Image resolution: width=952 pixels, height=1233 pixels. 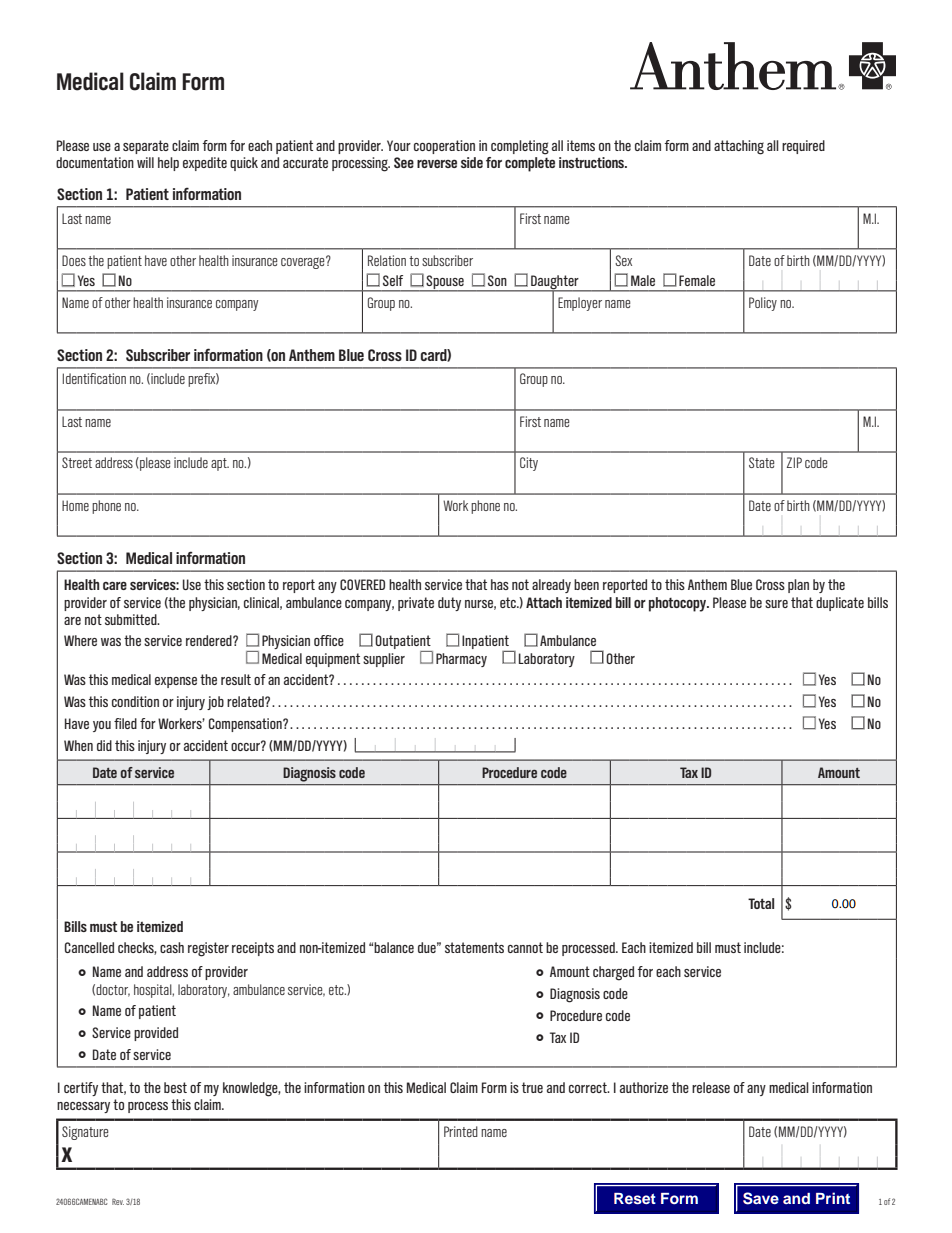 I want to click on release, so click(x=711, y=1087).
